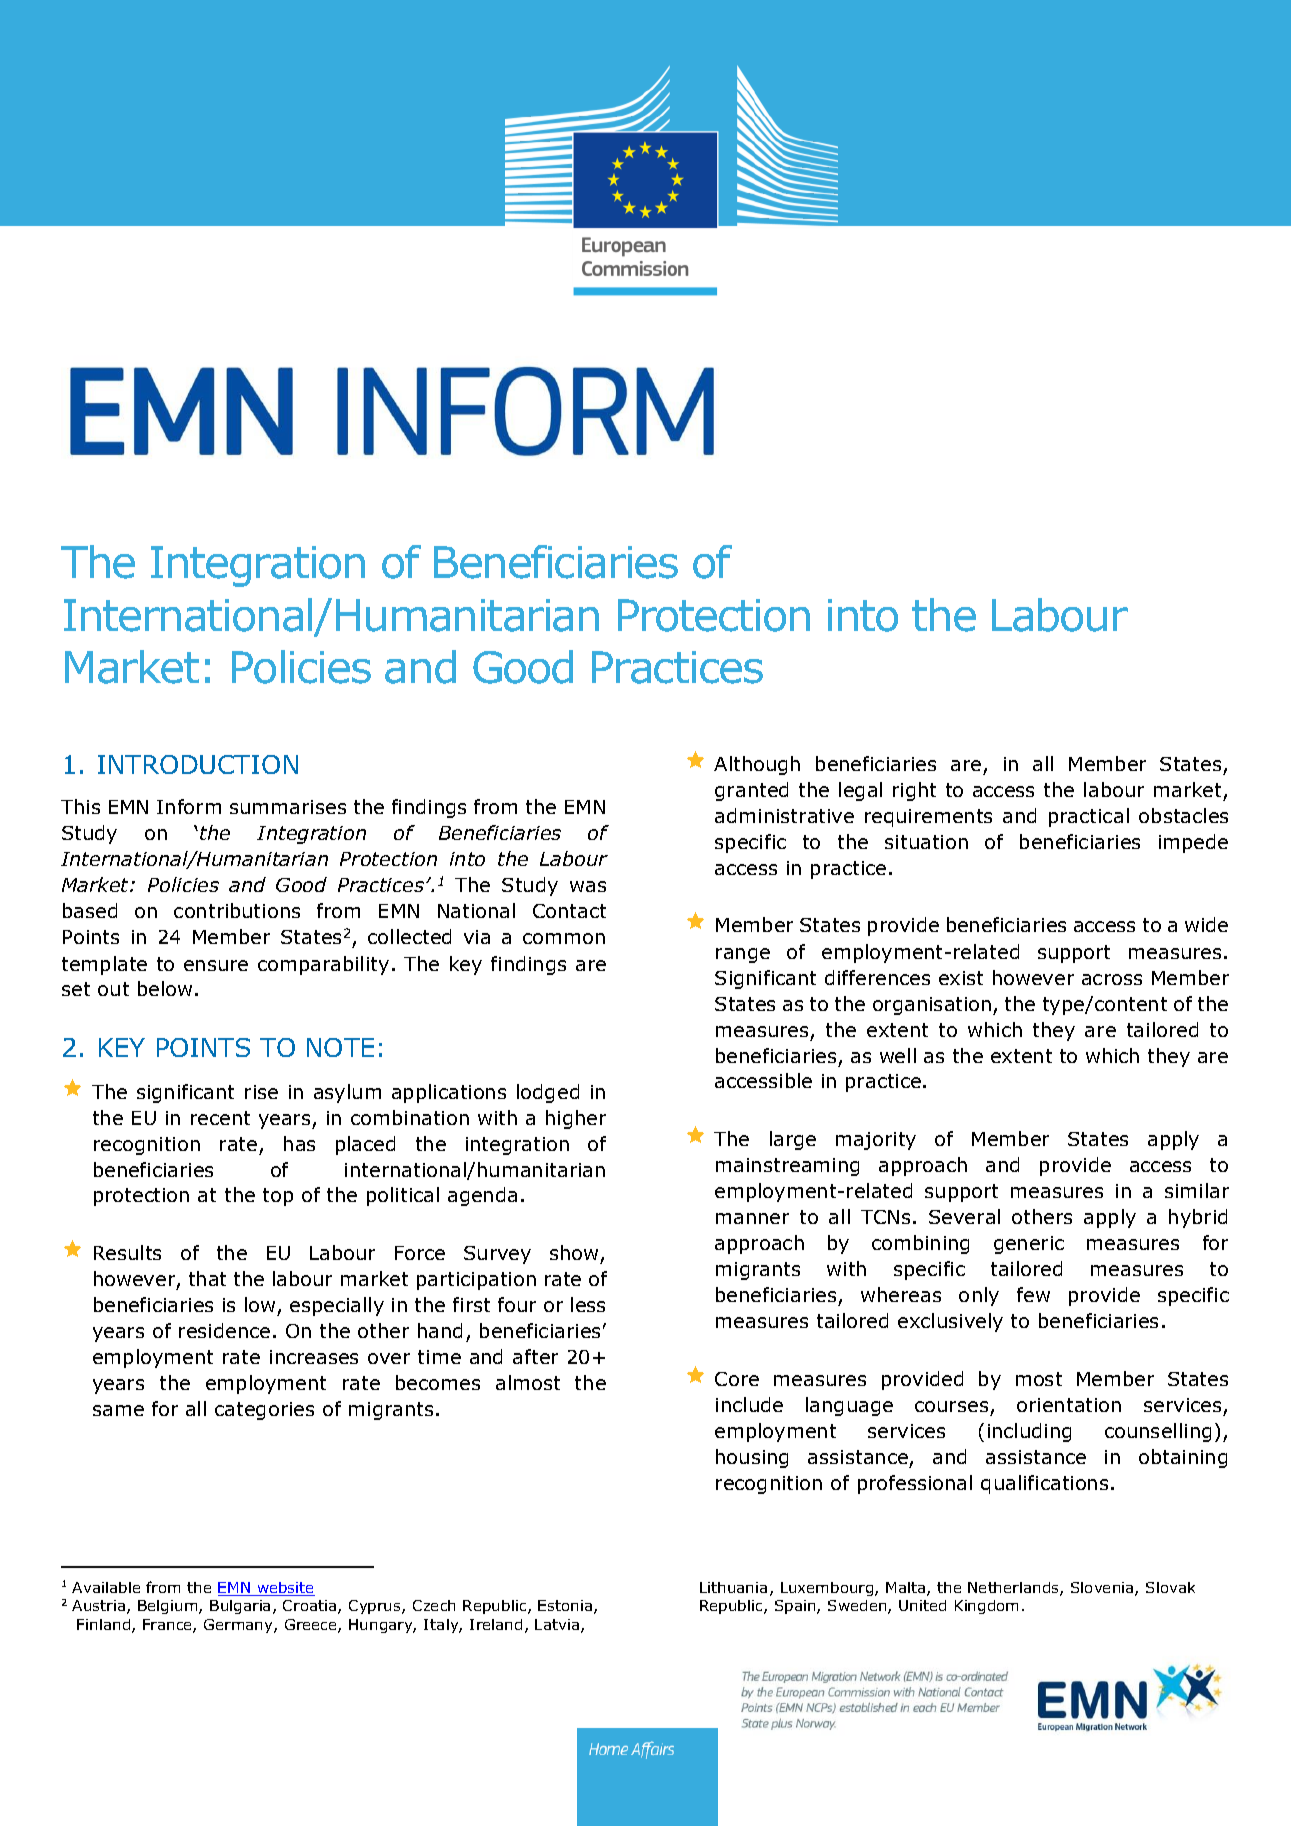  What do you see at coordinates (751, 791) in the image?
I see `granted` at bounding box center [751, 791].
